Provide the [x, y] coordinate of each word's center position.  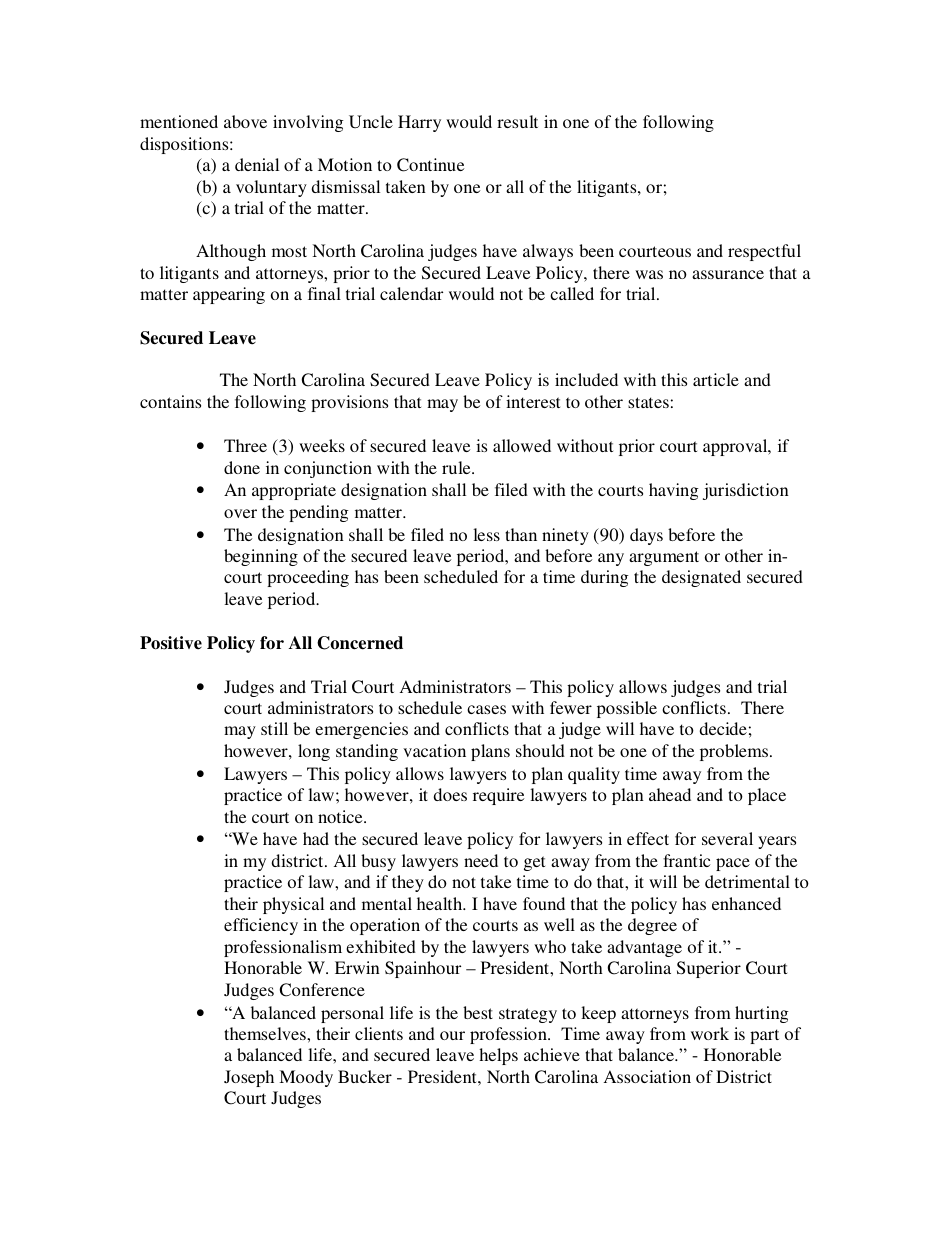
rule [457, 467]
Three [245, 445]
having [674, 491]
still [274, 728]
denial [257, 164]
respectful [764, 252]
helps [498, 1056]
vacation [434, 750]
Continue [430, 165]
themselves [266, 1033]
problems [735, 752]
